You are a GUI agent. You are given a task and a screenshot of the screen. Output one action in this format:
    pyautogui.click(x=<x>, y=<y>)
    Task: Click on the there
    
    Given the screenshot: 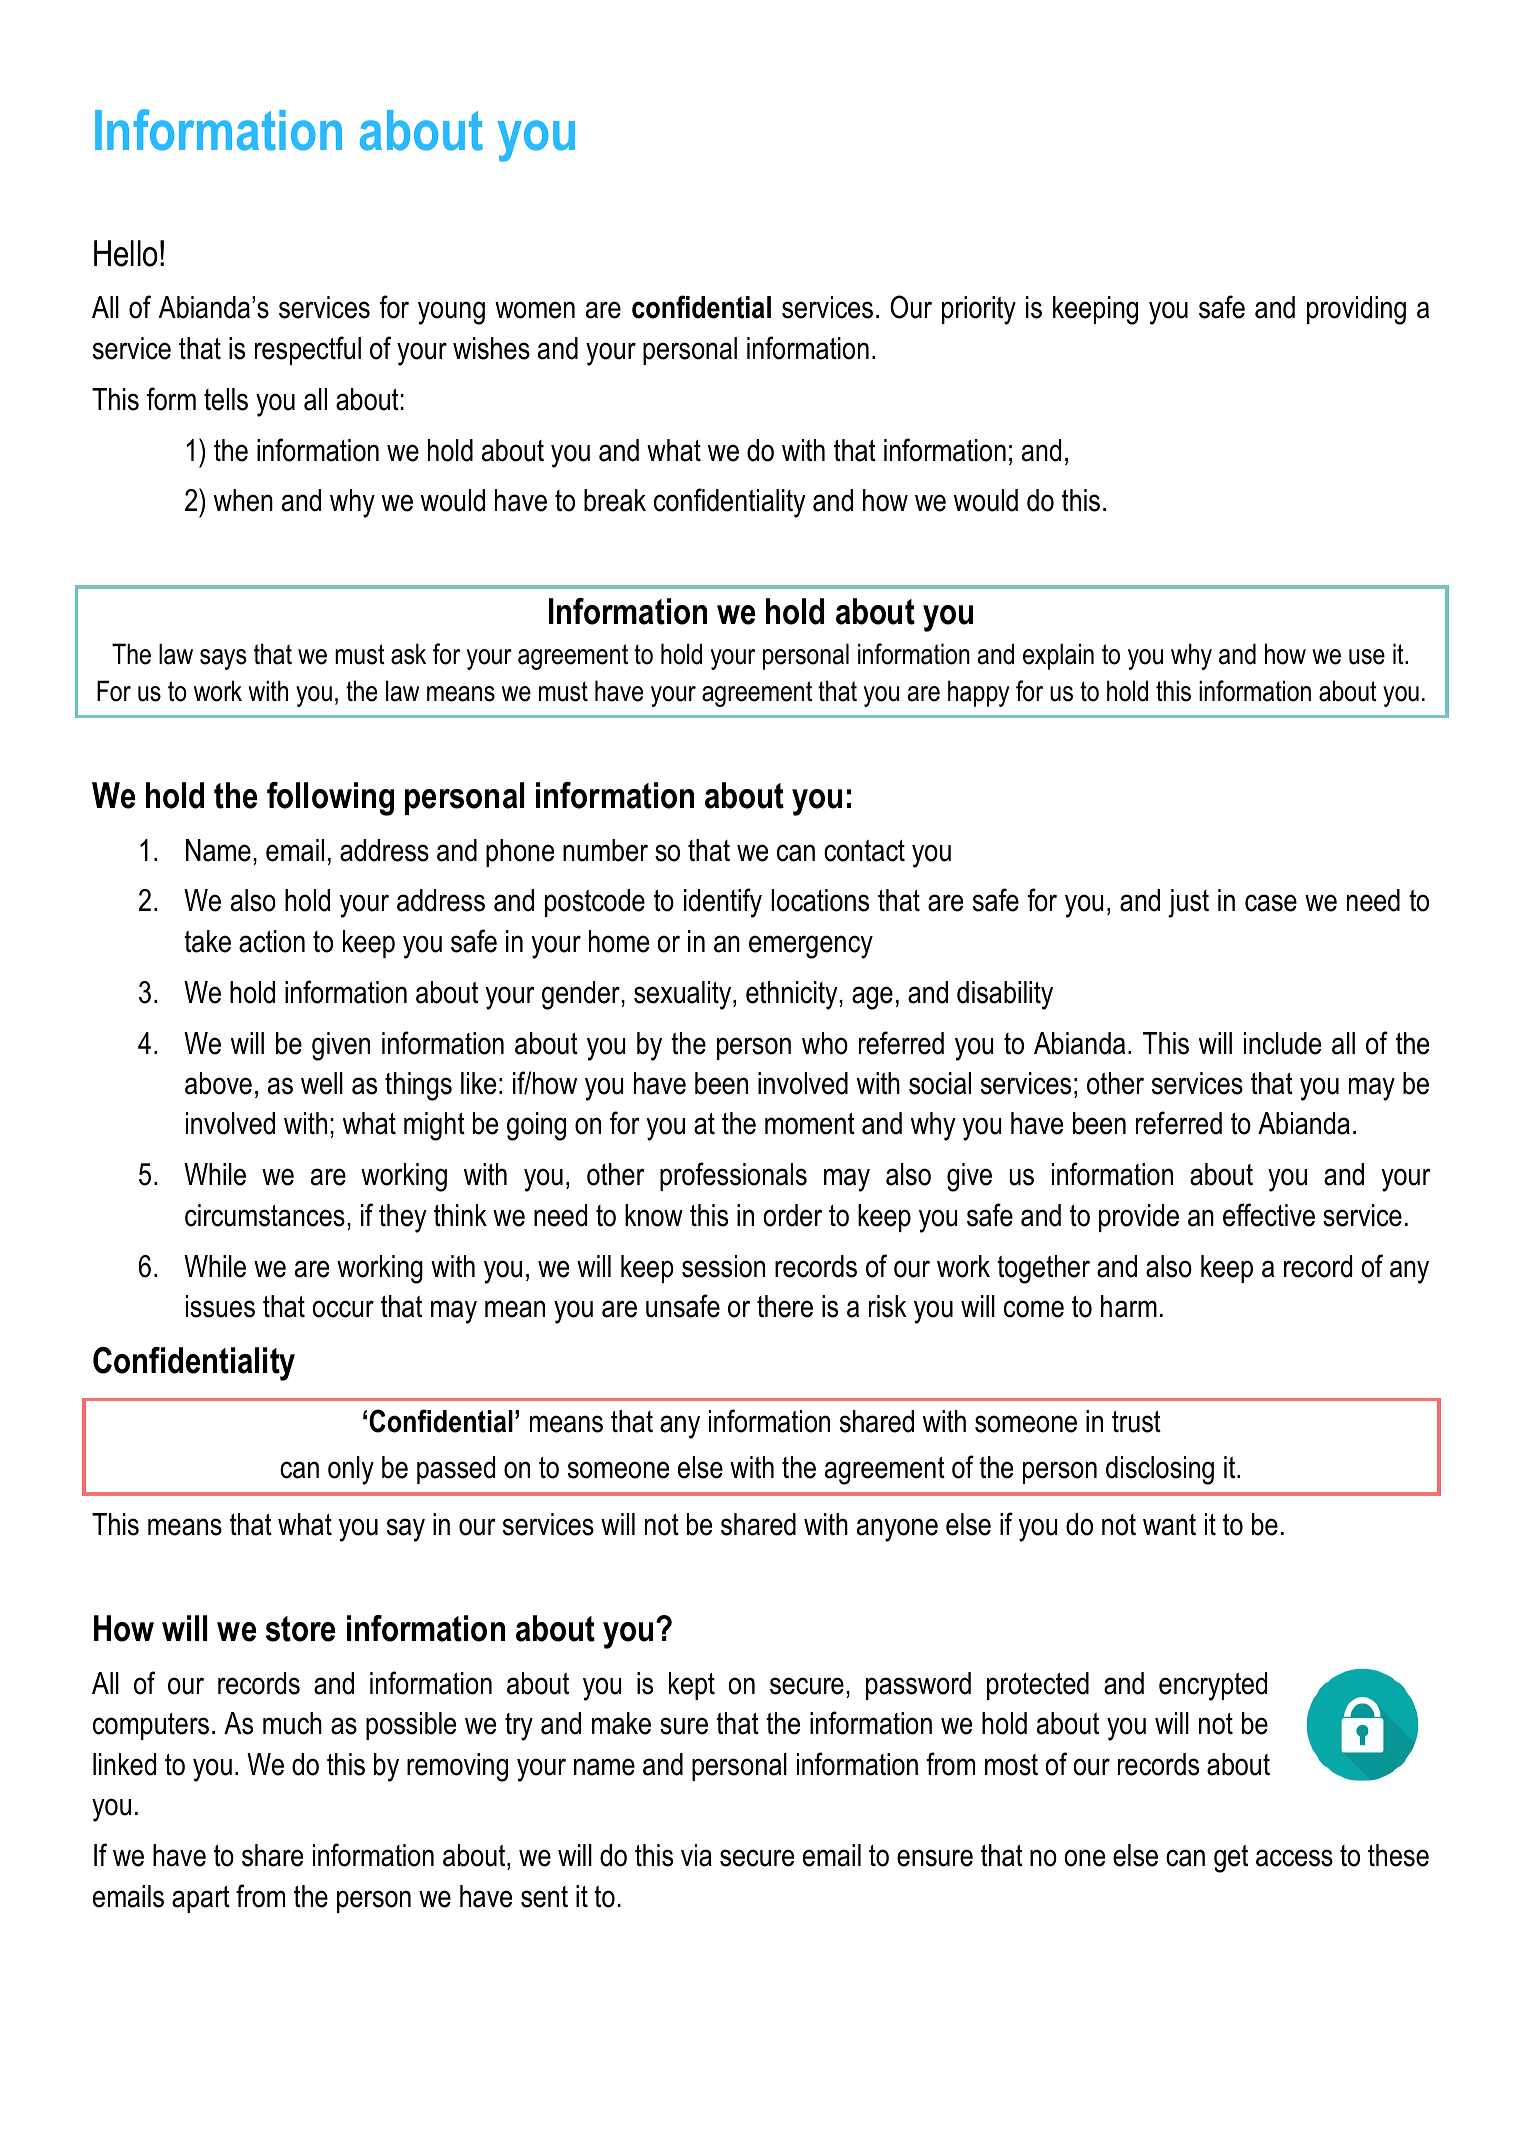 What is the action you would take?
    pyautogui.click(x=785, y=1306)
